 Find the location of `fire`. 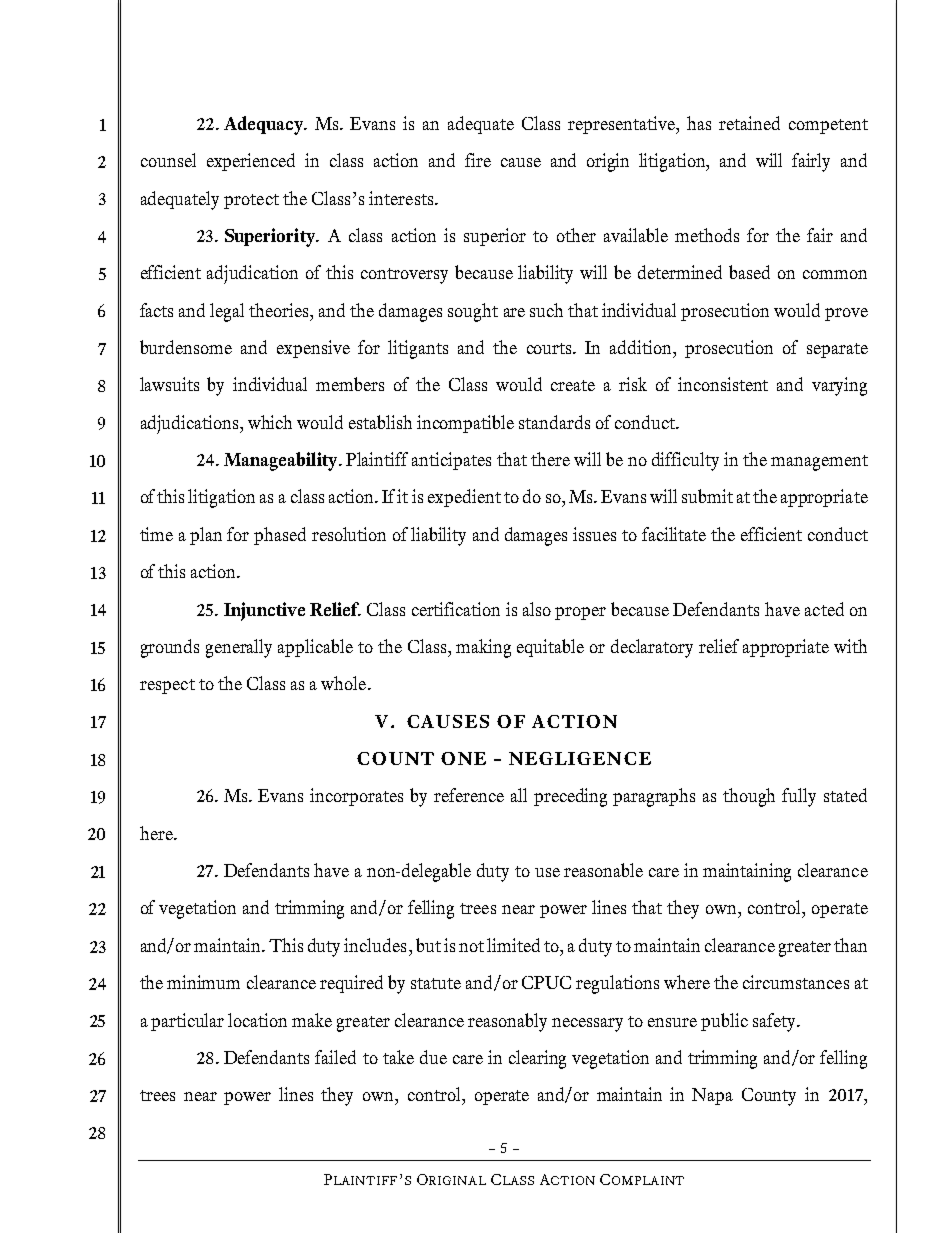

fire is located at coordinates (478, 160).
